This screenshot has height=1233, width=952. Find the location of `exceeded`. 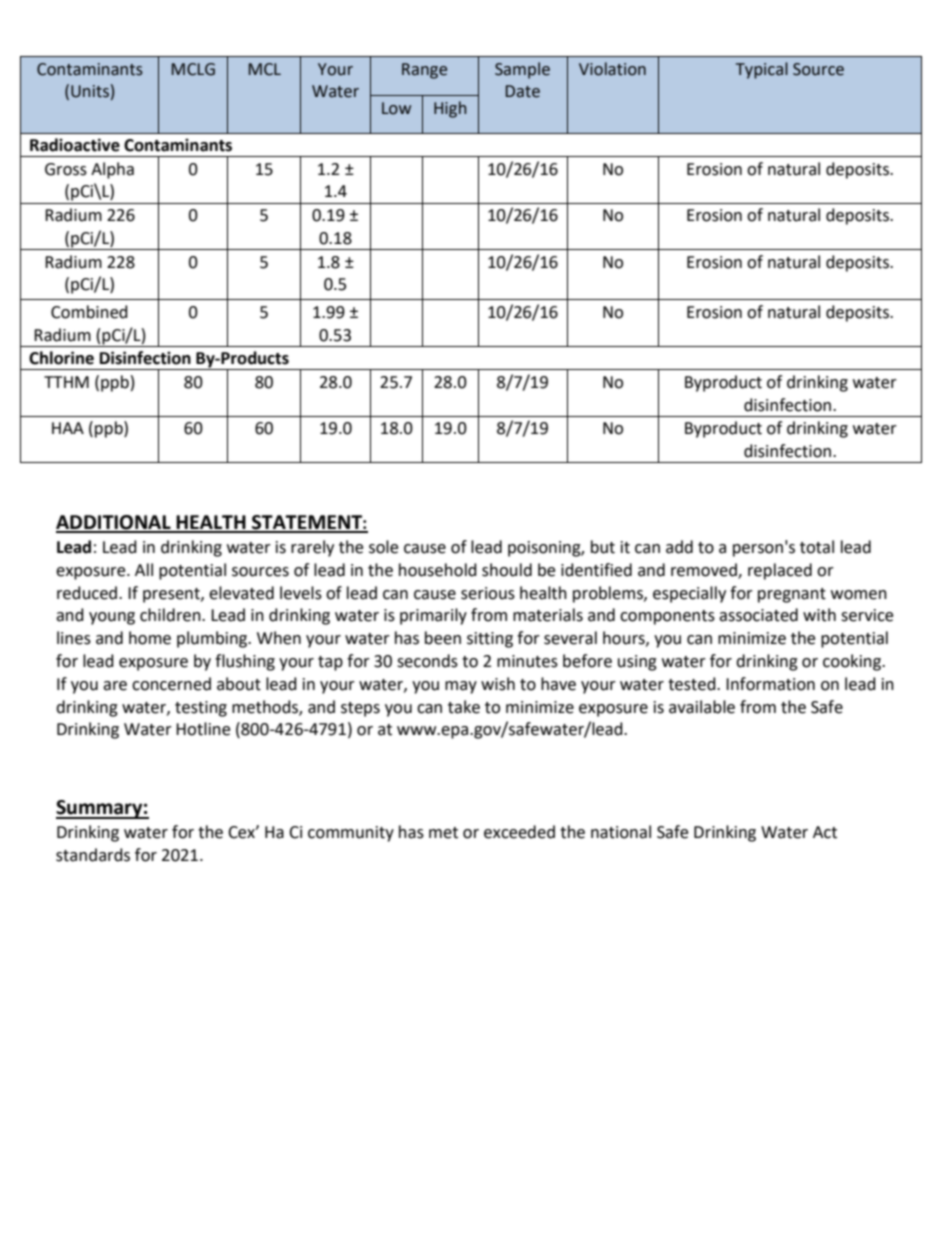

exceeded is located at coordinates (519, 832).
